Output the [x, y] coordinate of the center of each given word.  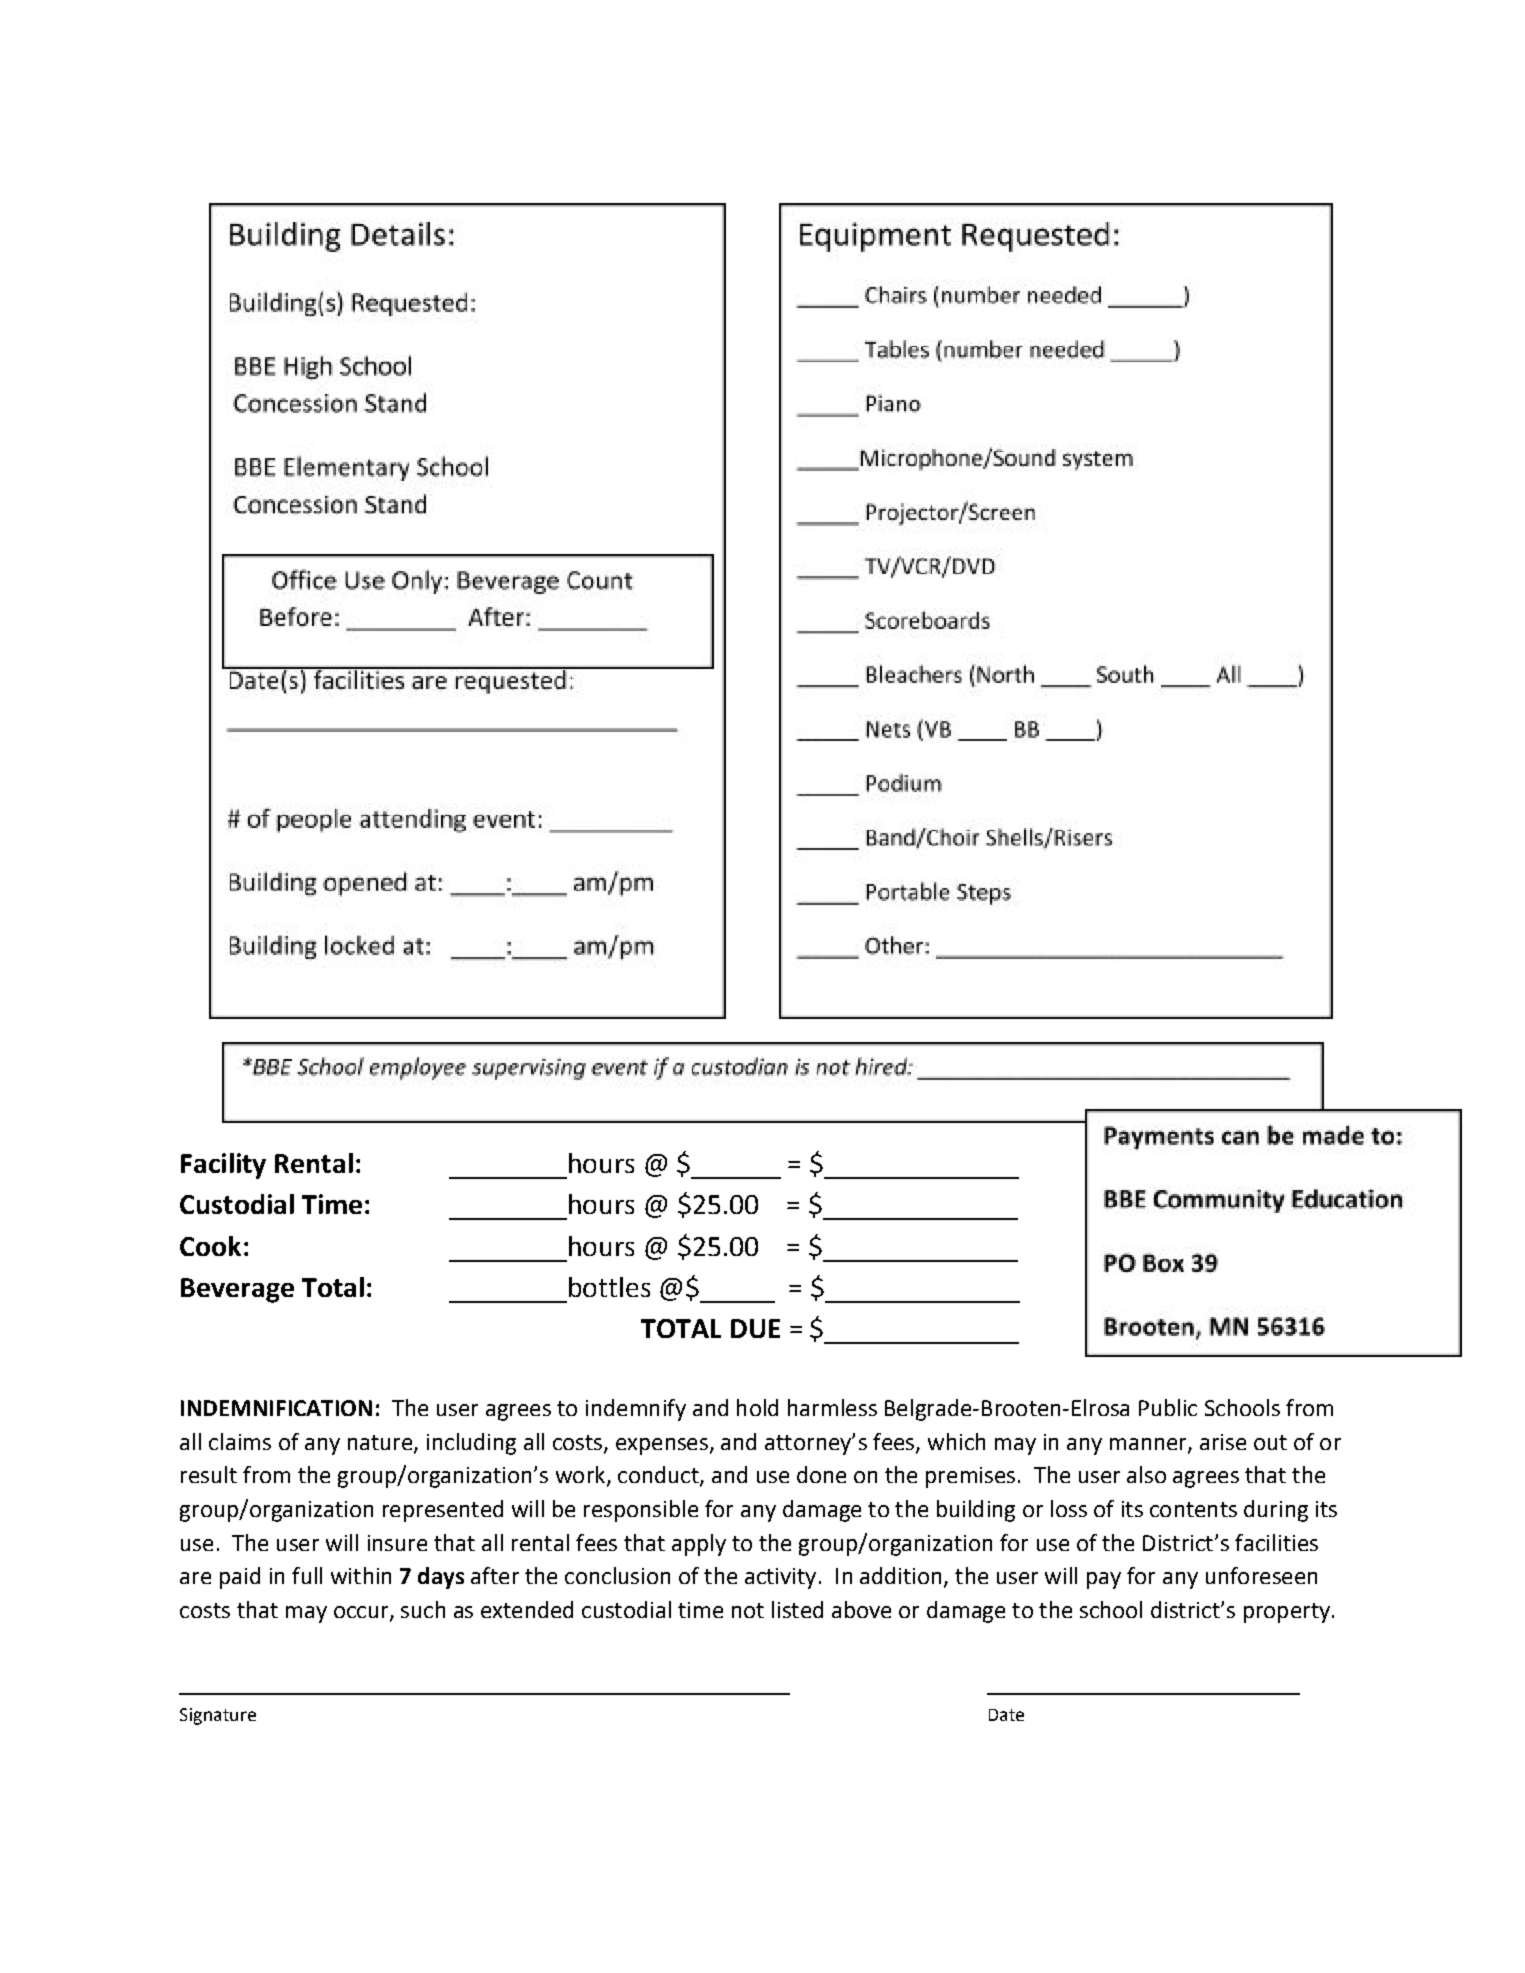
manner [1149, 1445]
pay [1104, 1580]
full [307, 1575]
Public [1168, 1407]
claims [240, 1441]
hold [757, 1407]
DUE [755, 1328]
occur [362, 1613]
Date [1006, 1715]
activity [780, 1578]
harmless [832, 1407]
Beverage [237, 1290]
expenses [662, 1446]
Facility [223, 1166]
